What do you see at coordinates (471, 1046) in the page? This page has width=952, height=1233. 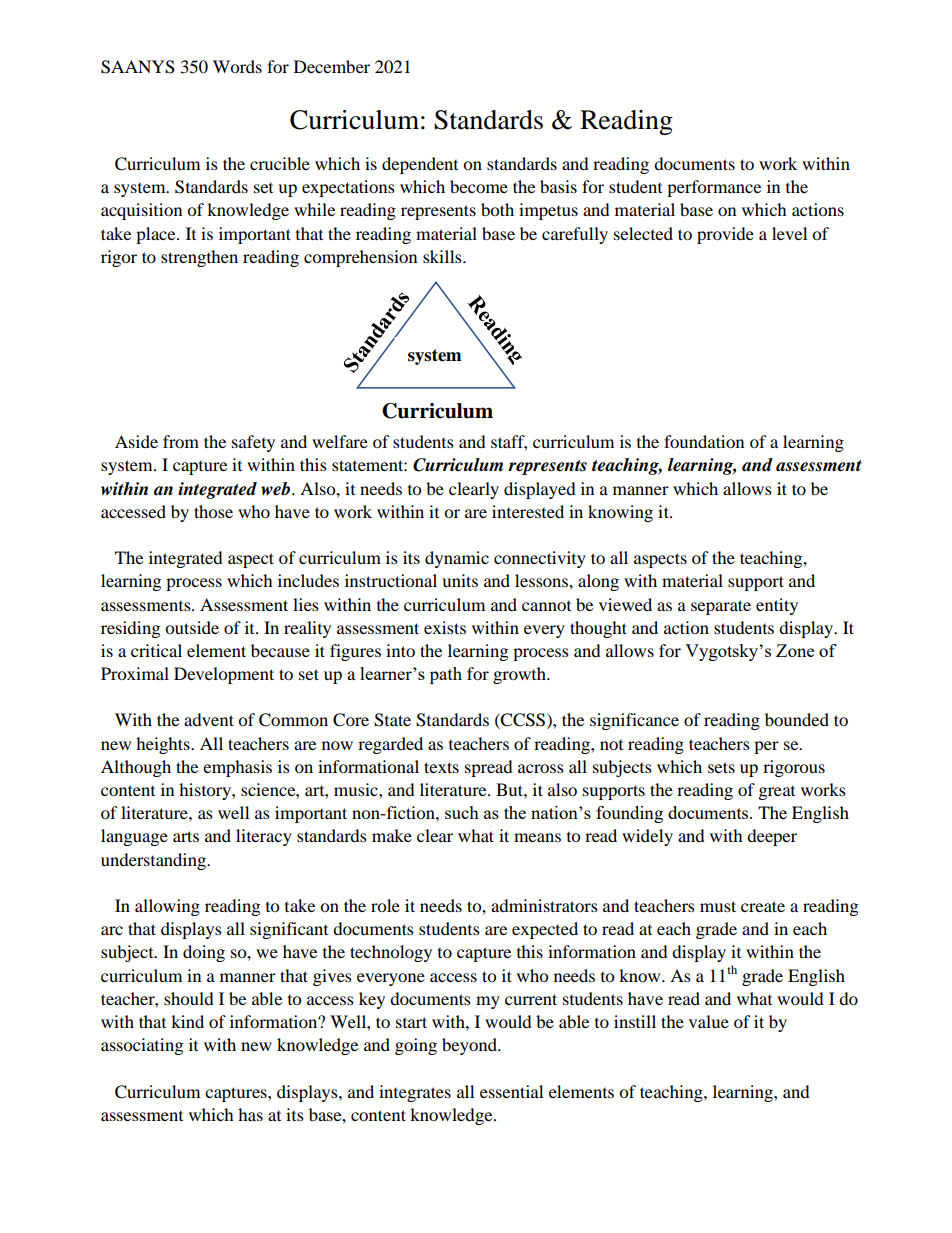 I see `beyond` at bounding box center [471, 1046].
